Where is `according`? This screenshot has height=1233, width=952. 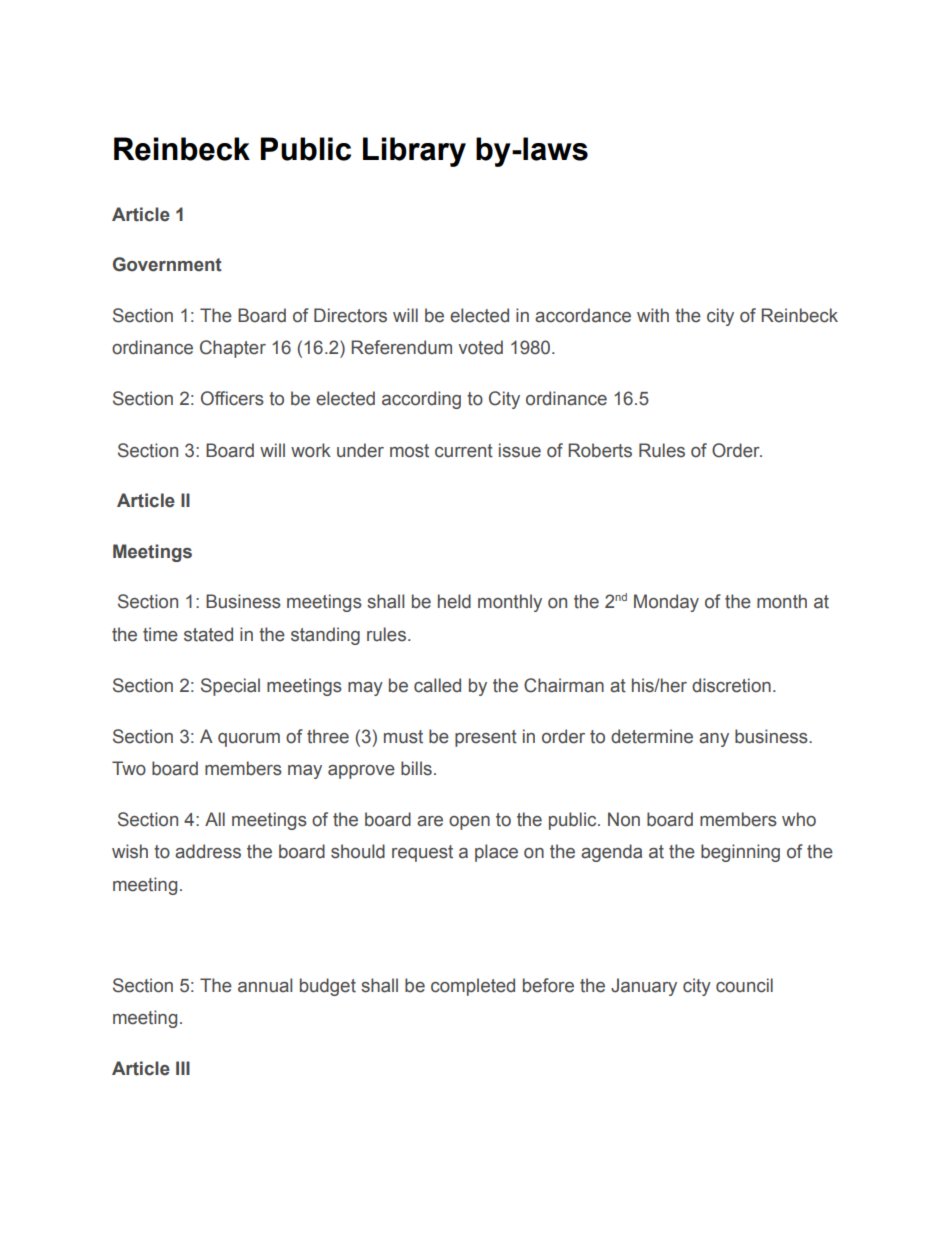 according is located at coordinates (421, 400).
